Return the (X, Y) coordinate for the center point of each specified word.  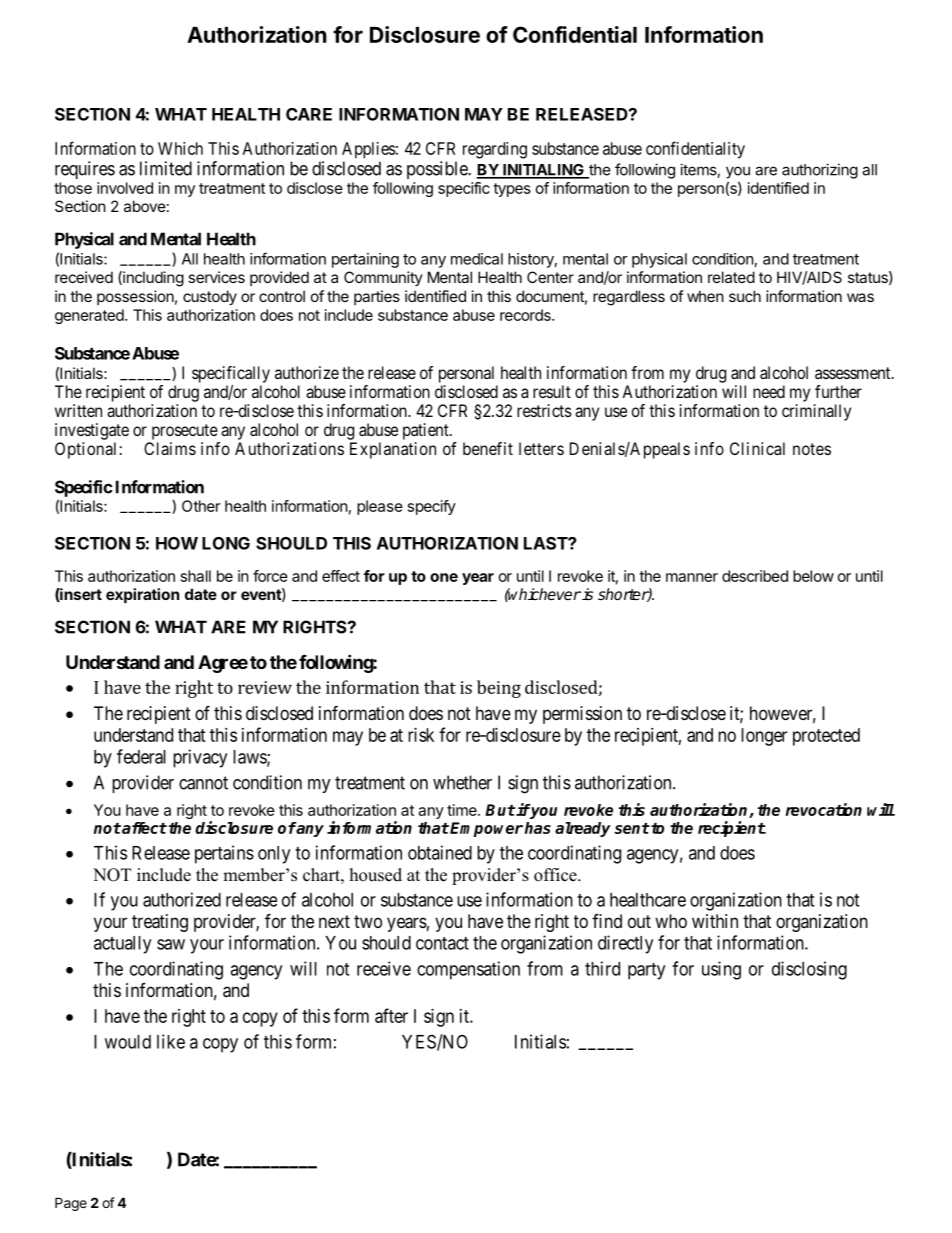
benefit (488, 448)
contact (442, 943)
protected (826, 737)
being (499, 689)
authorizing (820, 171)
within (715, 921)
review (265, 687)
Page (71, 1204)
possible (438, 170)
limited (166, 168)
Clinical (757, 448)
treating (160, 923)
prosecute (185, 432)
